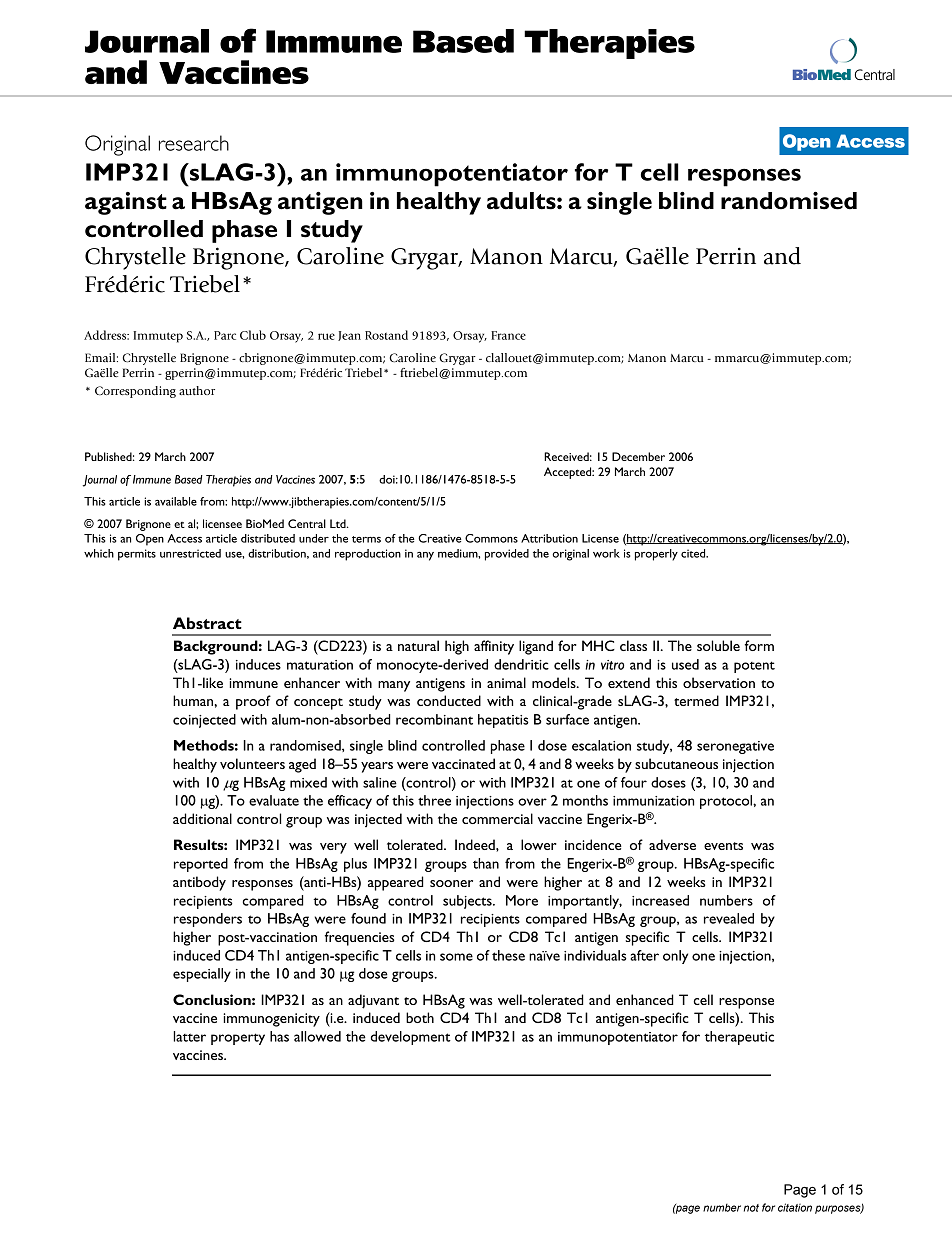 The height and width of the page is (1237, 952). I want to click on revealed, so click(729, 918).
